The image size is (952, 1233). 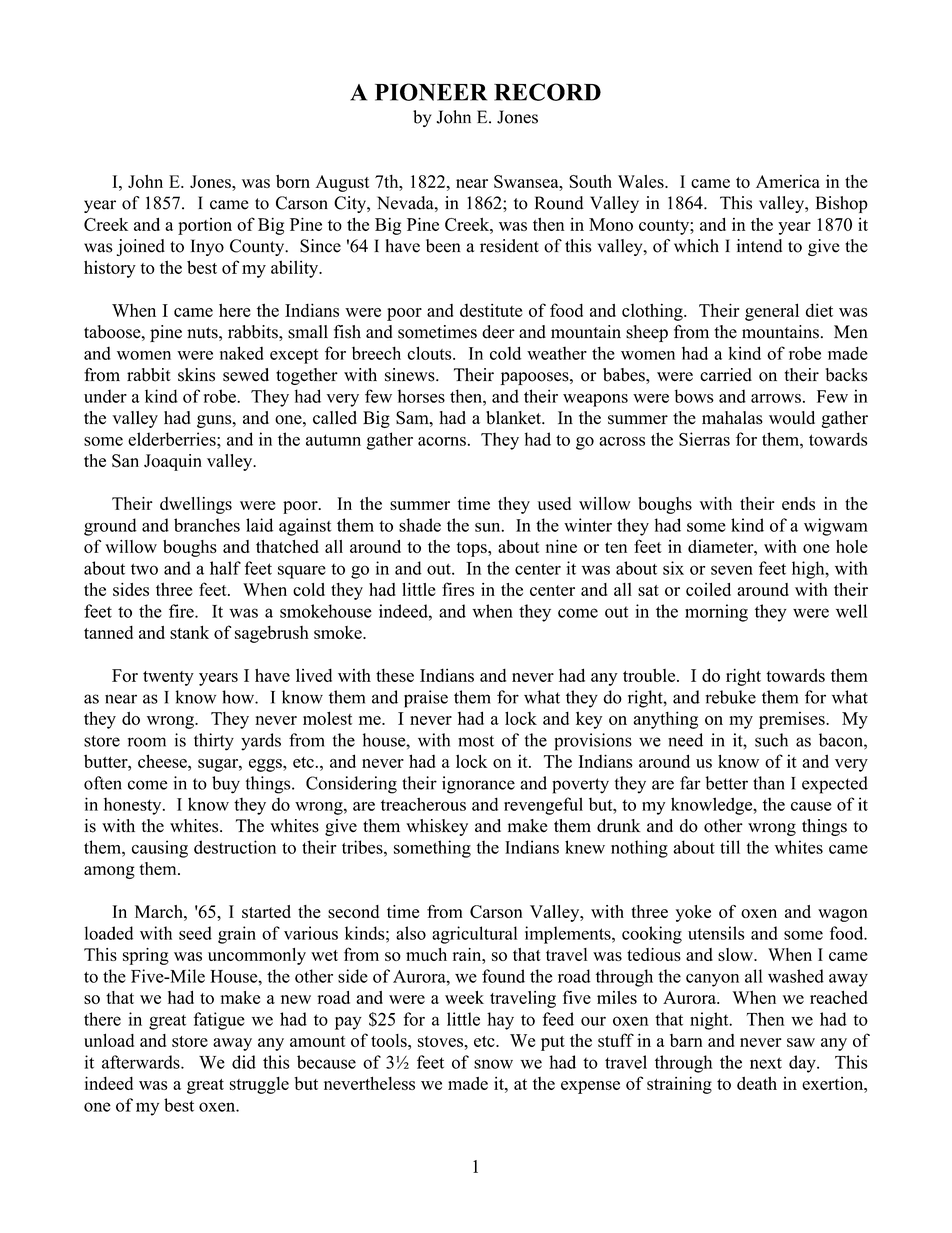 What do you see at coordinates (473, 549) in the image?
I see `tops` at bounding box center [473, 549].
